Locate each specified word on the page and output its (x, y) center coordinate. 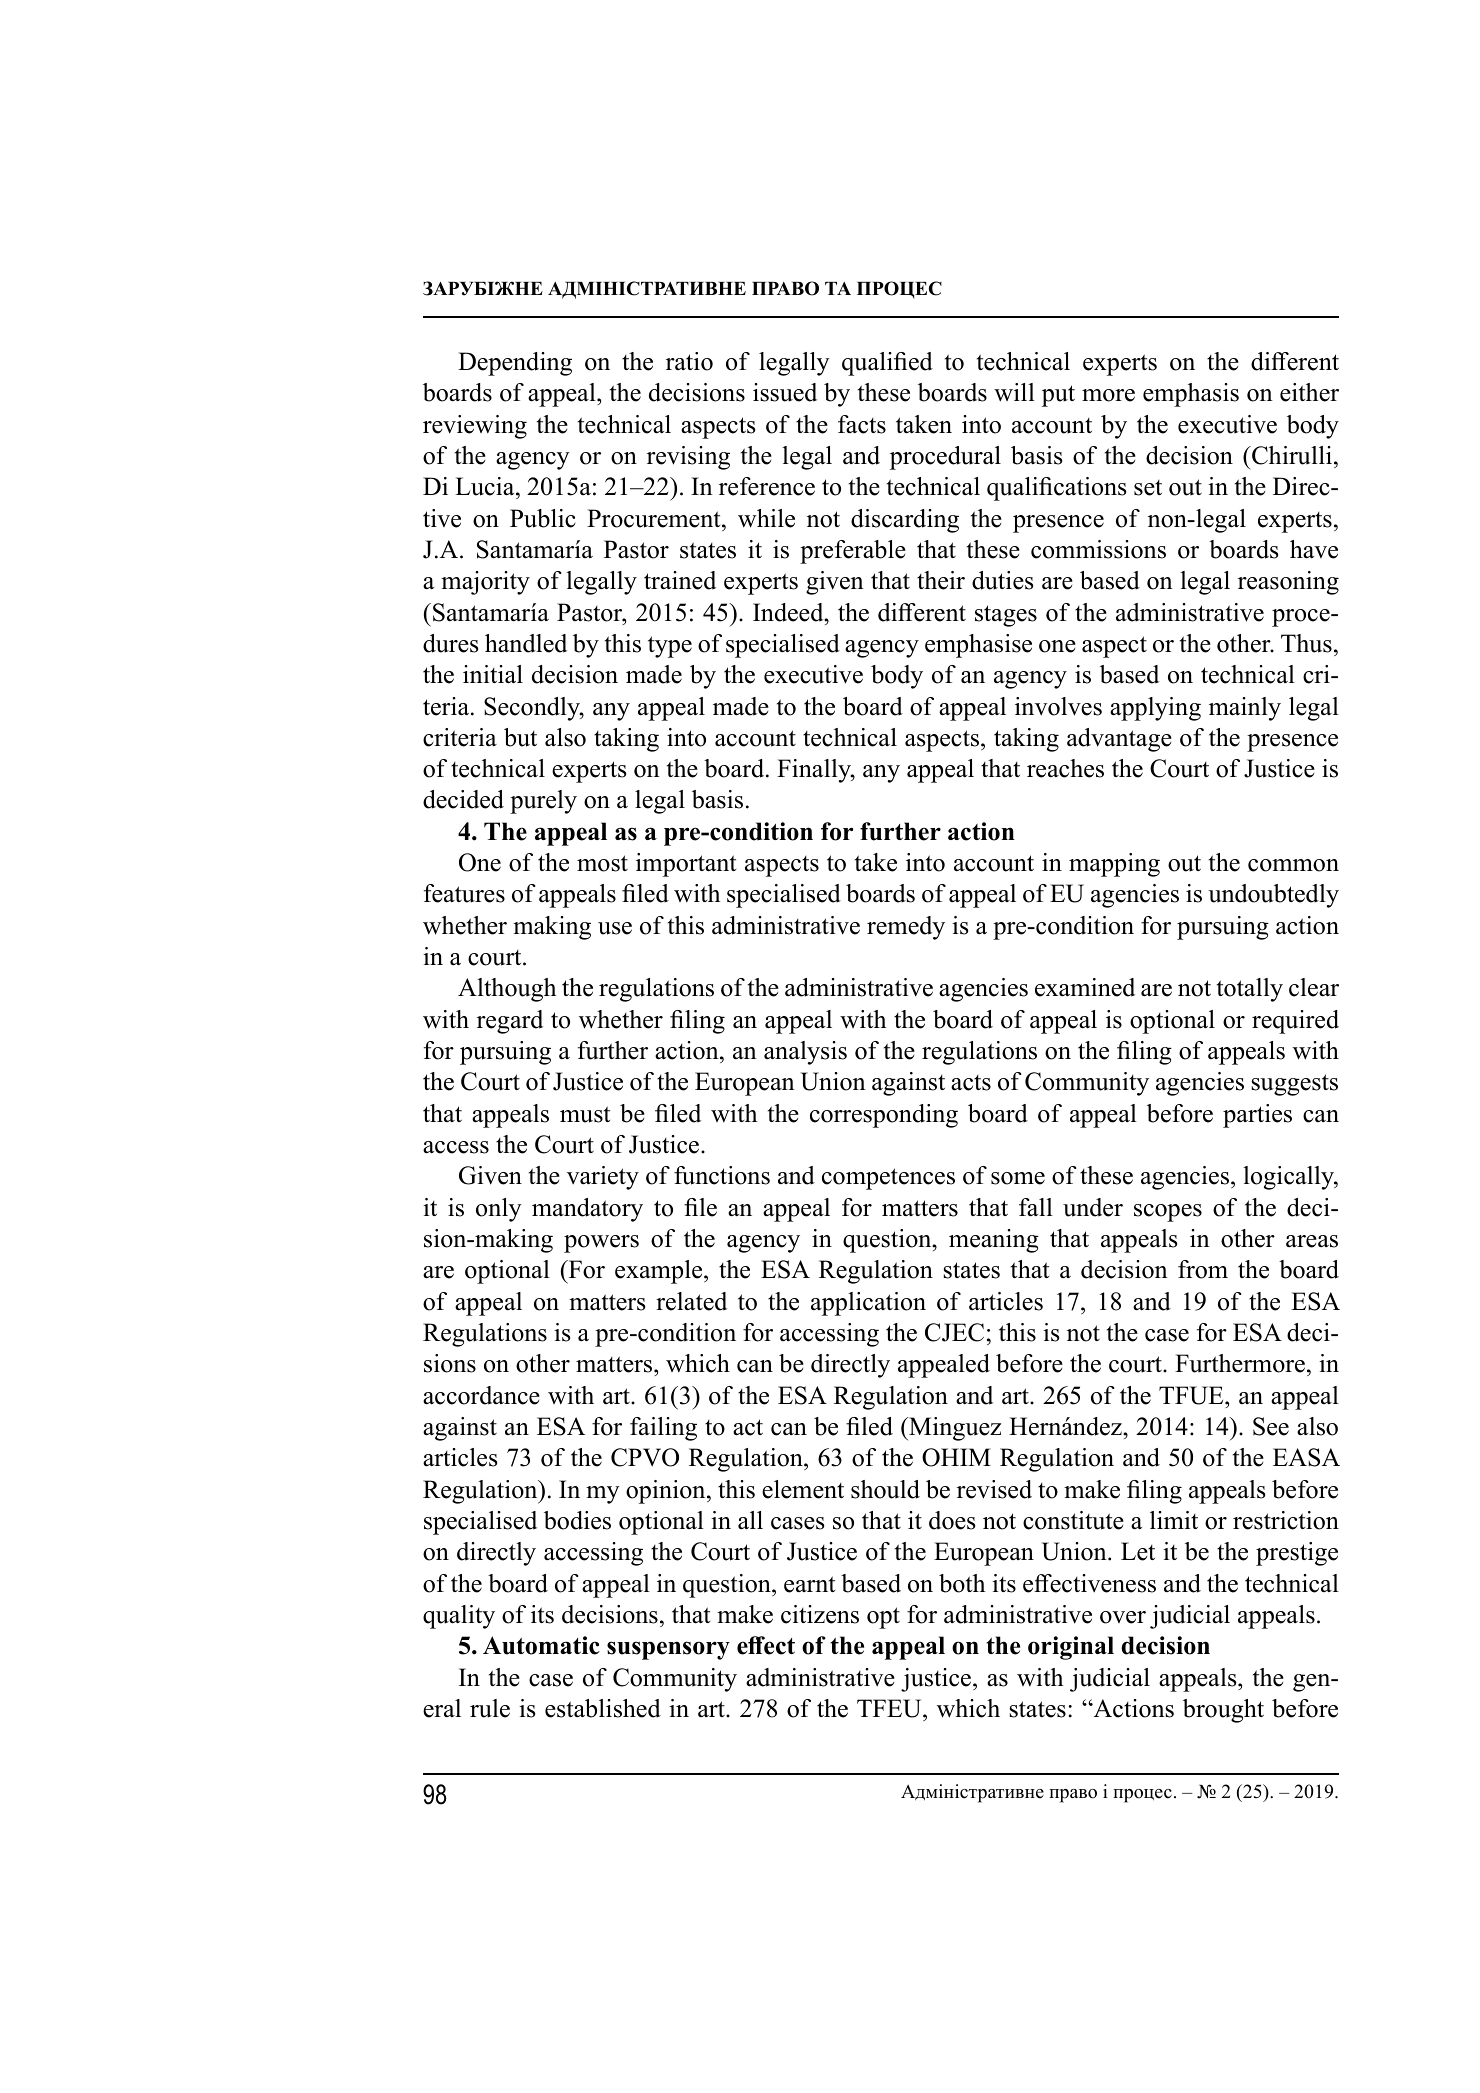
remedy (906, 928)
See (1271, 1426)
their (941, 580)
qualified (887, 364)
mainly (1245, 709)
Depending (515, 364)
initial (493, 674)
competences (888, 1179)
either (1309, 392)
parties (1257, 1116)
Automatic (541, 1645)
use (615, 928)
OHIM (956, 1457)
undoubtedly (1273, 896)
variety (603, 1178)
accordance (481, 1395)
